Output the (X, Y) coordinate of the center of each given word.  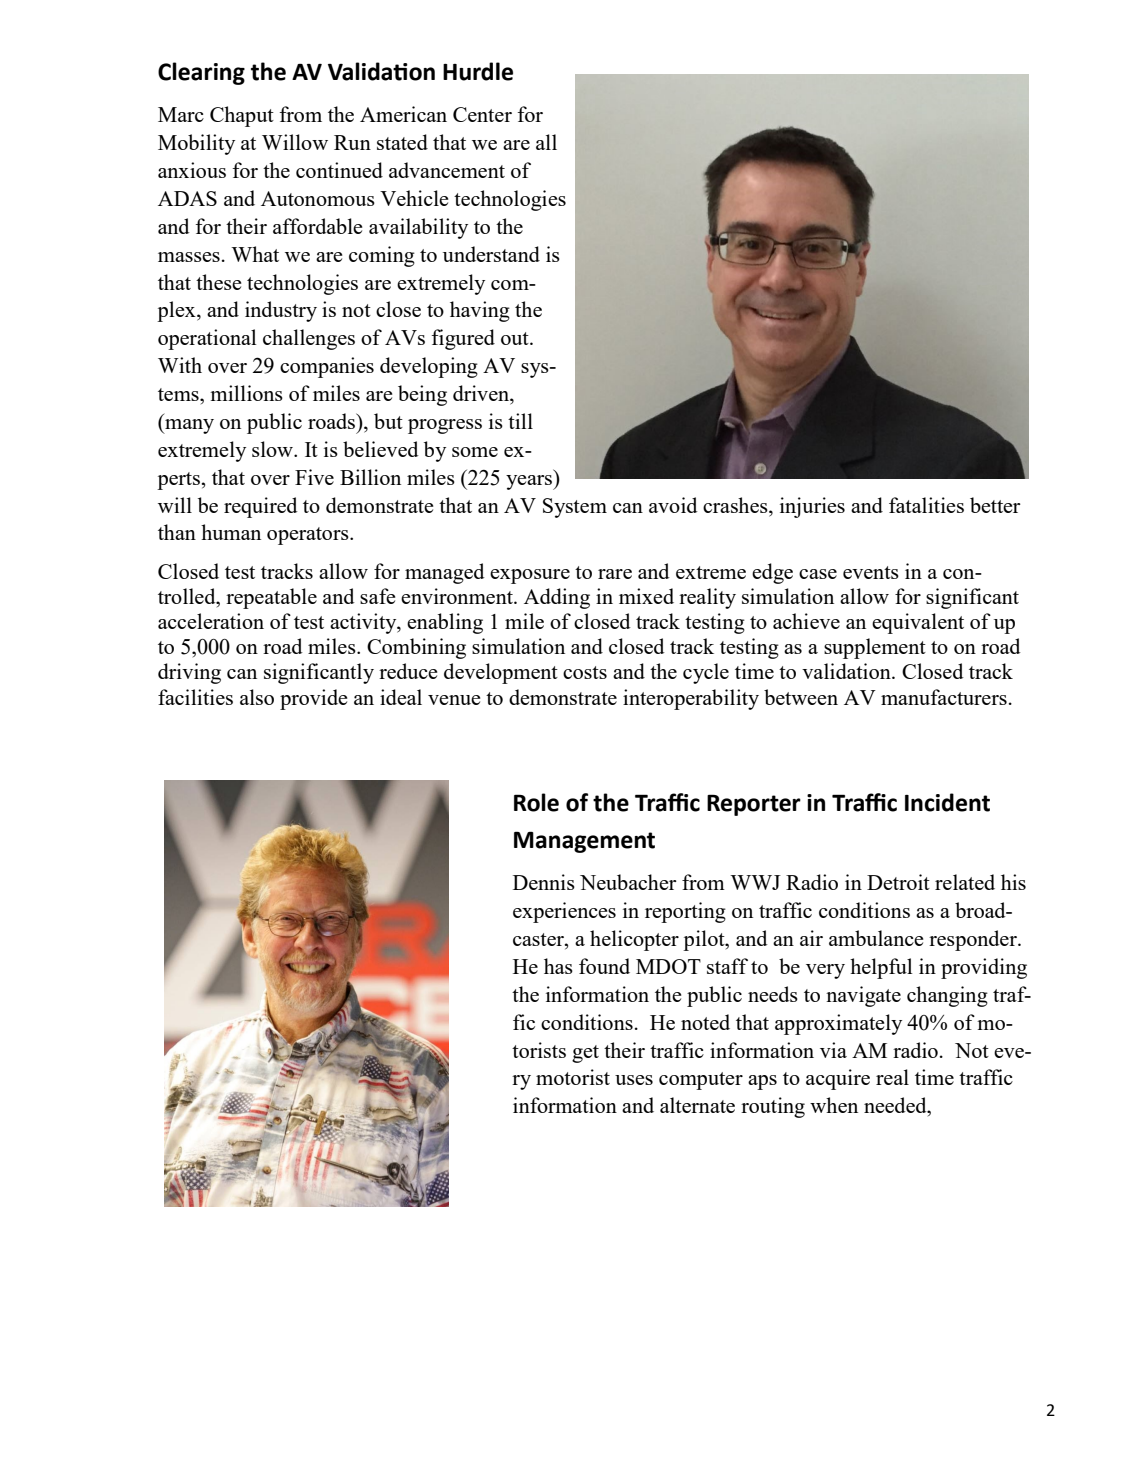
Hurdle (478, 71)
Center (482, 114)
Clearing (201, 73)
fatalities (926, 505)
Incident (947, 802)
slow (273, 449)
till (520, 421)
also (257, 697)
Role (536, 802)
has (558, 966)
